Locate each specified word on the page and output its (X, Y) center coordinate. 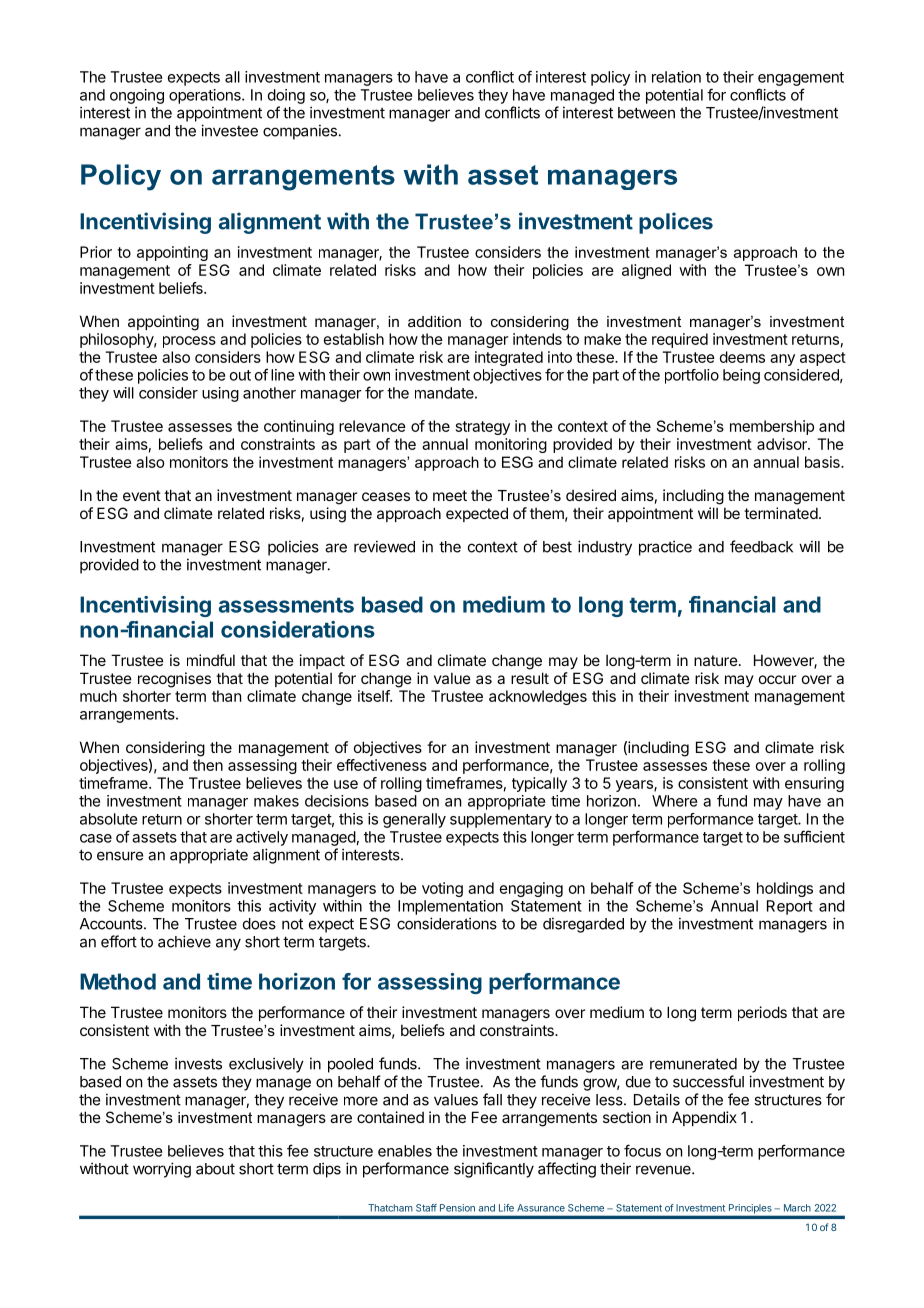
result (530, 678)
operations (206, 96)
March (797, 1208)
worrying (162, 1170)
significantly (494, 1170)
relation (676, 77)
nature (716, 660)
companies (300, 132)
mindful (211, 660)
